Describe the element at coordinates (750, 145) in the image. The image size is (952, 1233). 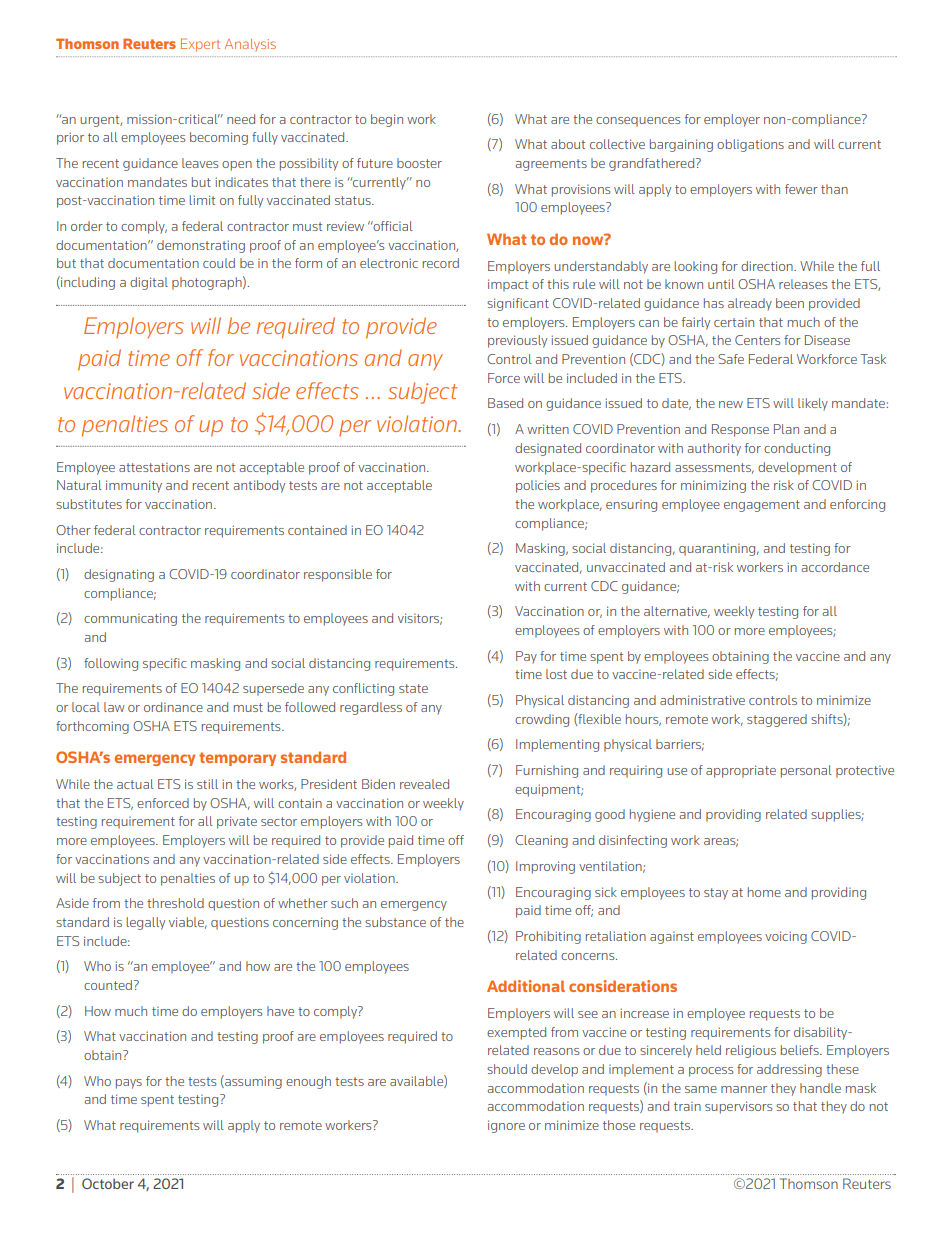
I see `obligations` at that location.
